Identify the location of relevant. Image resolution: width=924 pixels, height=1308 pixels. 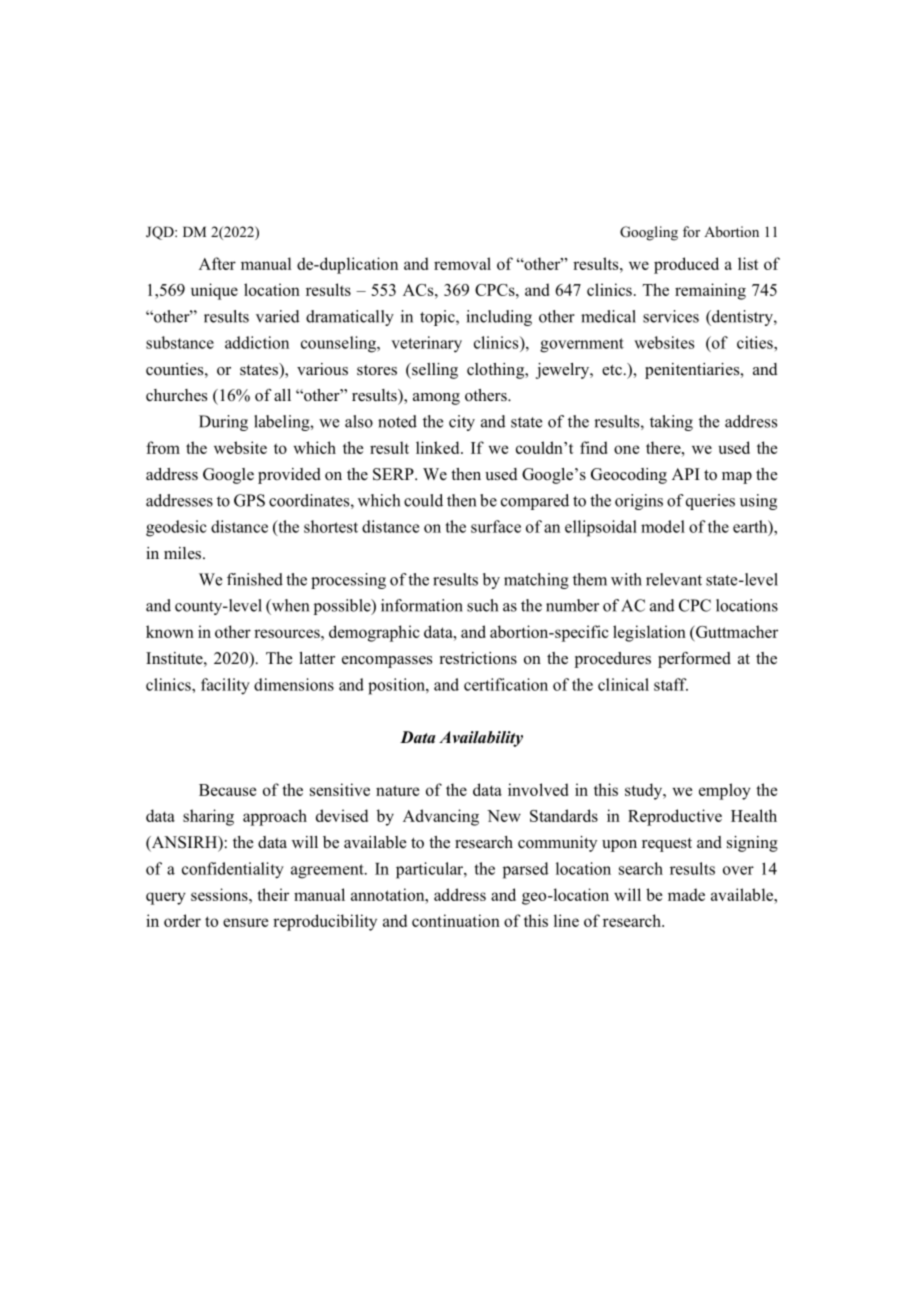
(674, 579).
